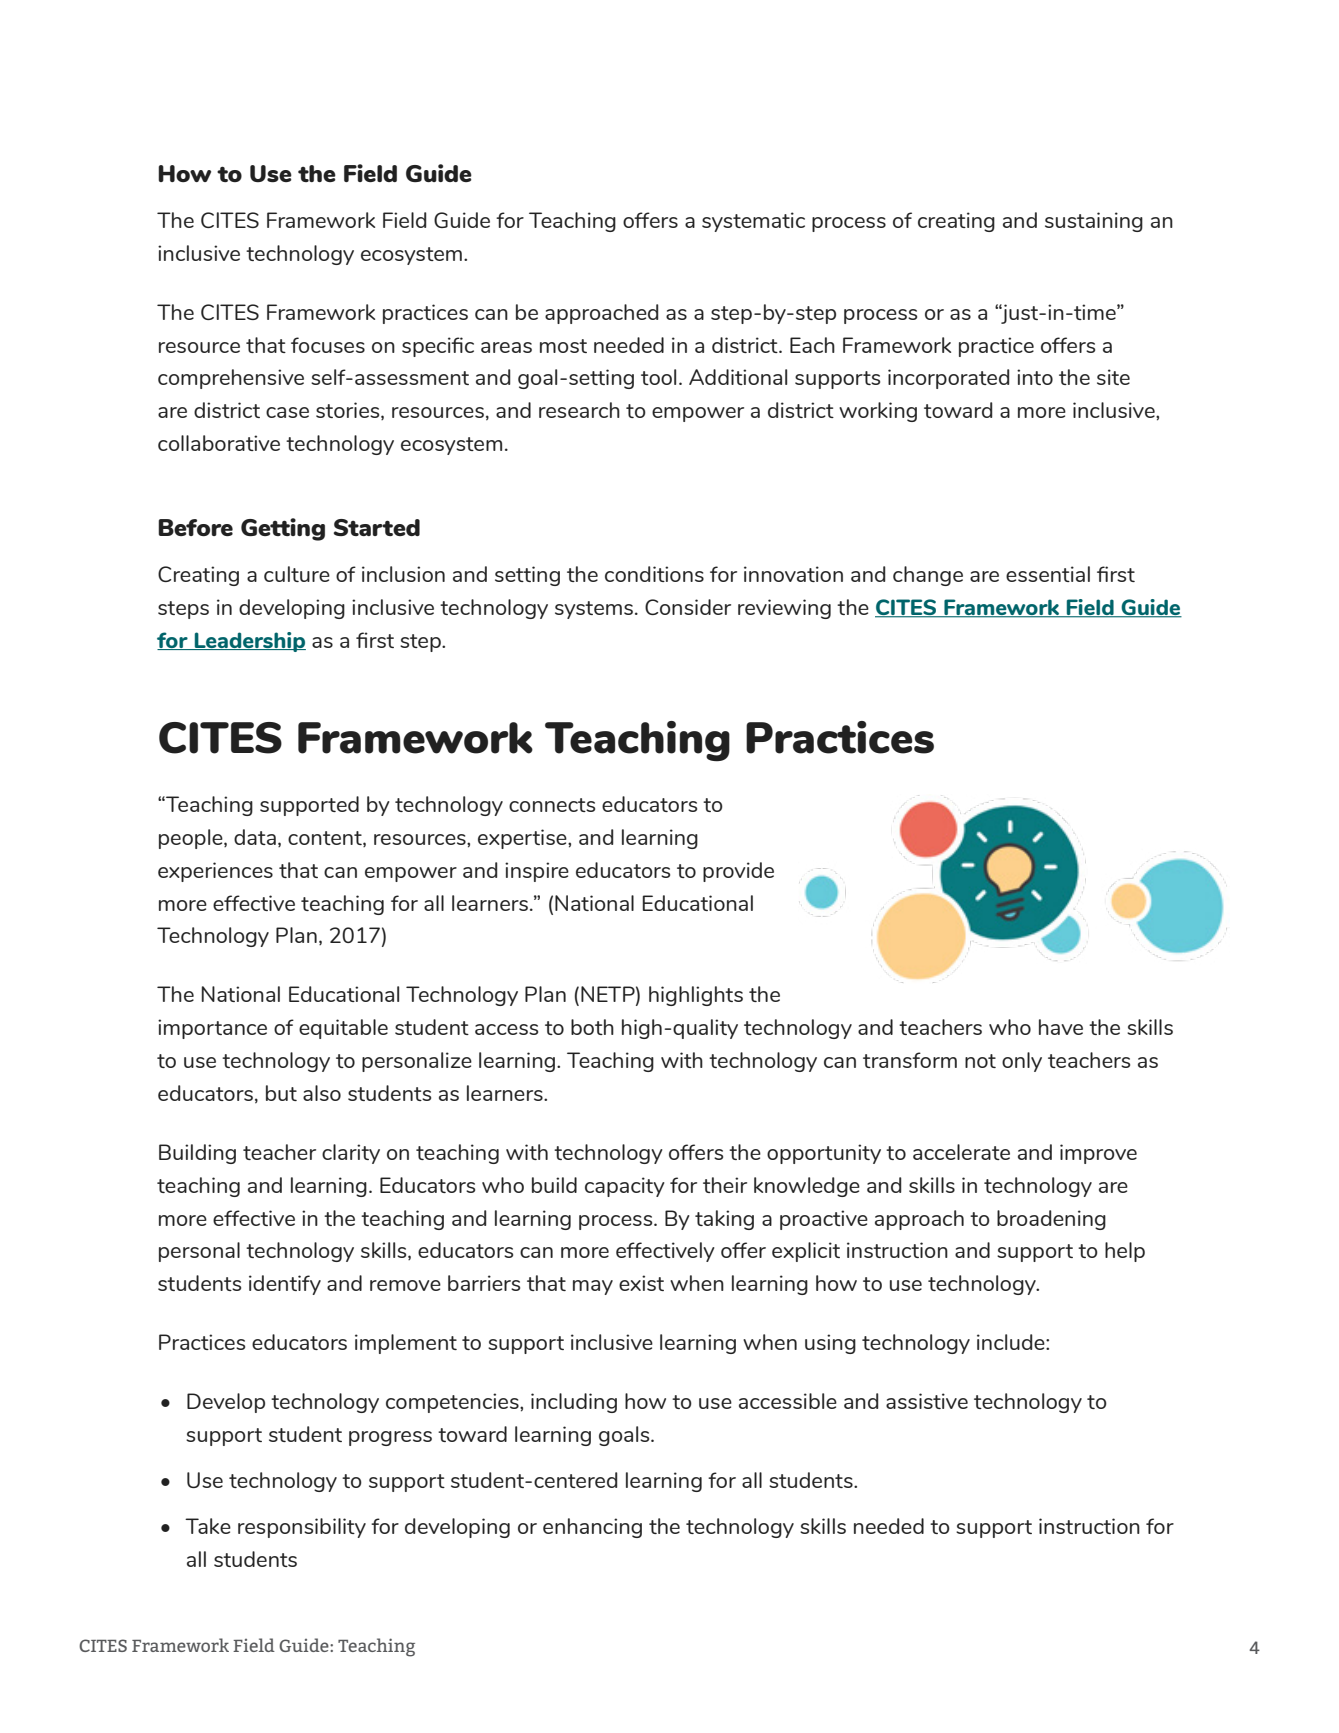  What do you see at coordinates (927, 1401) in the page?
I see `assistive` at bounding box center [927, 1401].
